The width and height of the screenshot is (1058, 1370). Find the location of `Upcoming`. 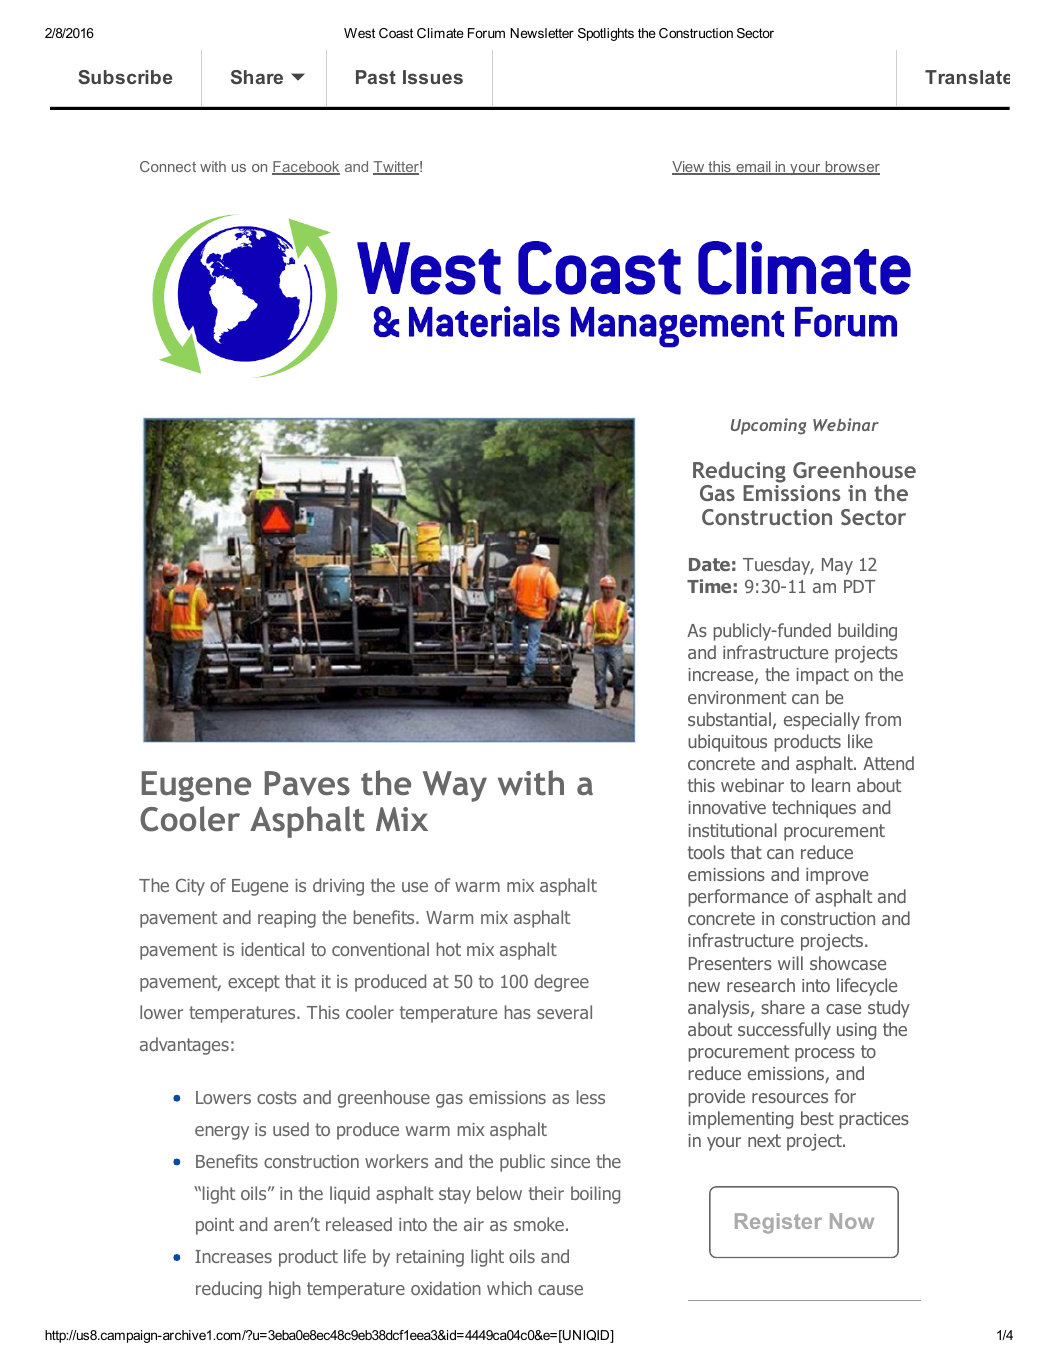

Upcoming is located at coordinates (768, 426).
